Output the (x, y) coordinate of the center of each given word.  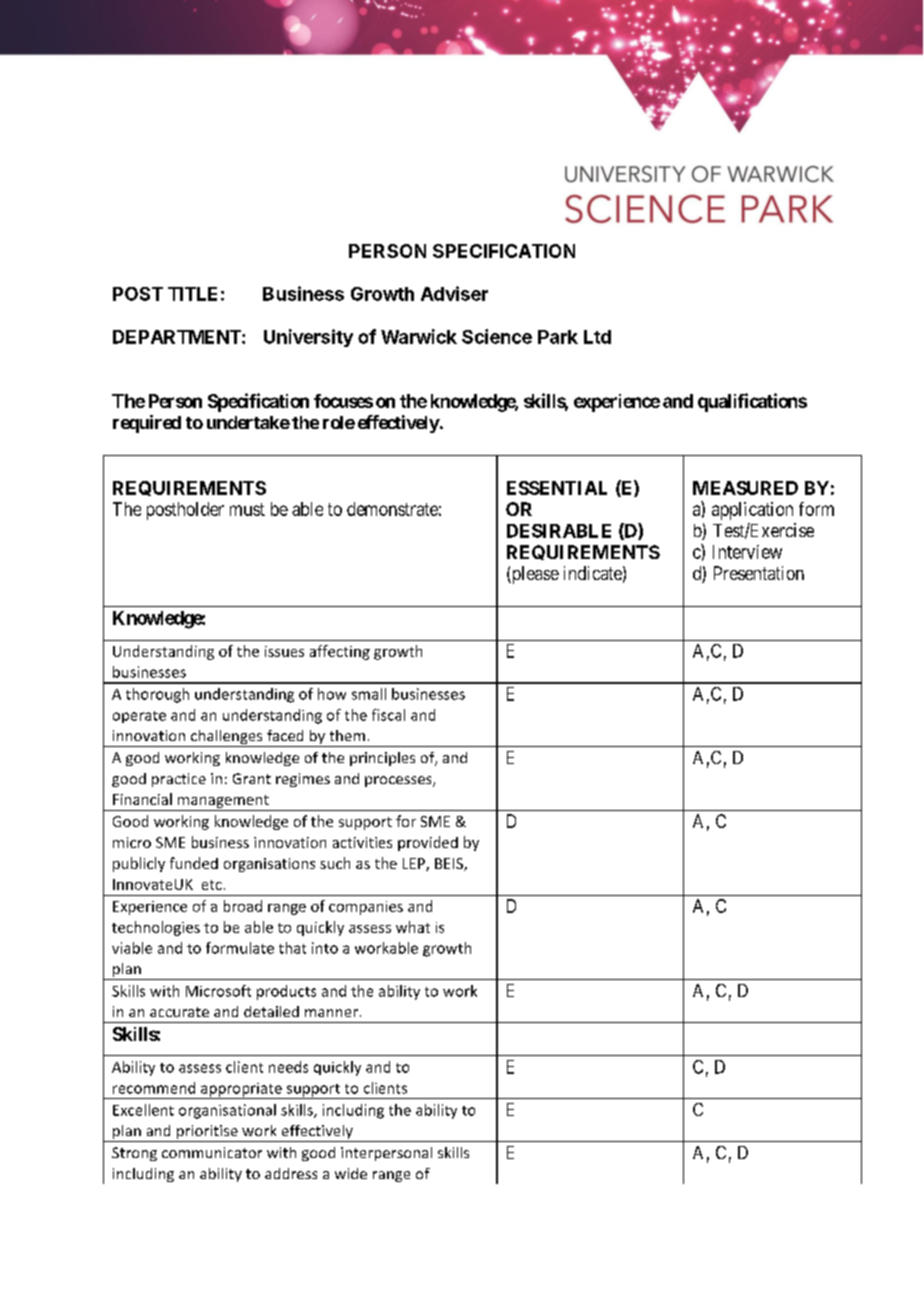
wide (351, 1173)
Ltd (597, 337)
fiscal (388, 715)
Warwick (419, 336)
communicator (212, 1152)
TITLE (192, 294)
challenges (226, 738)
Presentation (759, 573)
